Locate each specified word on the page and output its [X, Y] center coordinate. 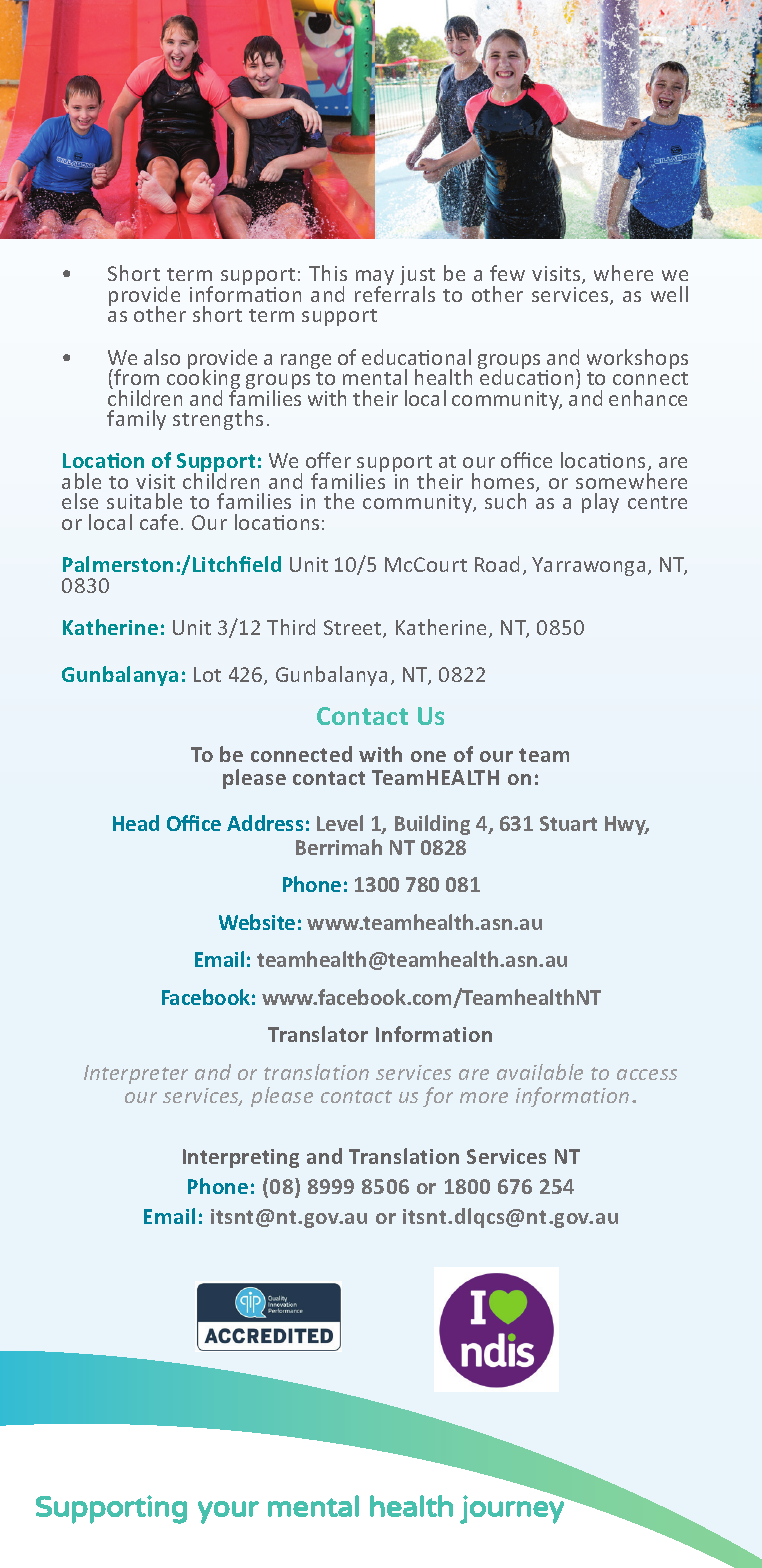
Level [340, 823]
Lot [207, 674]
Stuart [568, 823]
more [484, 1097]
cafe [159, 522]
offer [328, 460]
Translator [318, 1034]
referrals [395, 293]
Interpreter [136, 1074]
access [647, 1074]
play [600, 503]
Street [354, 629]
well [669, 294]
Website [257, 922]
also [162, 357]
